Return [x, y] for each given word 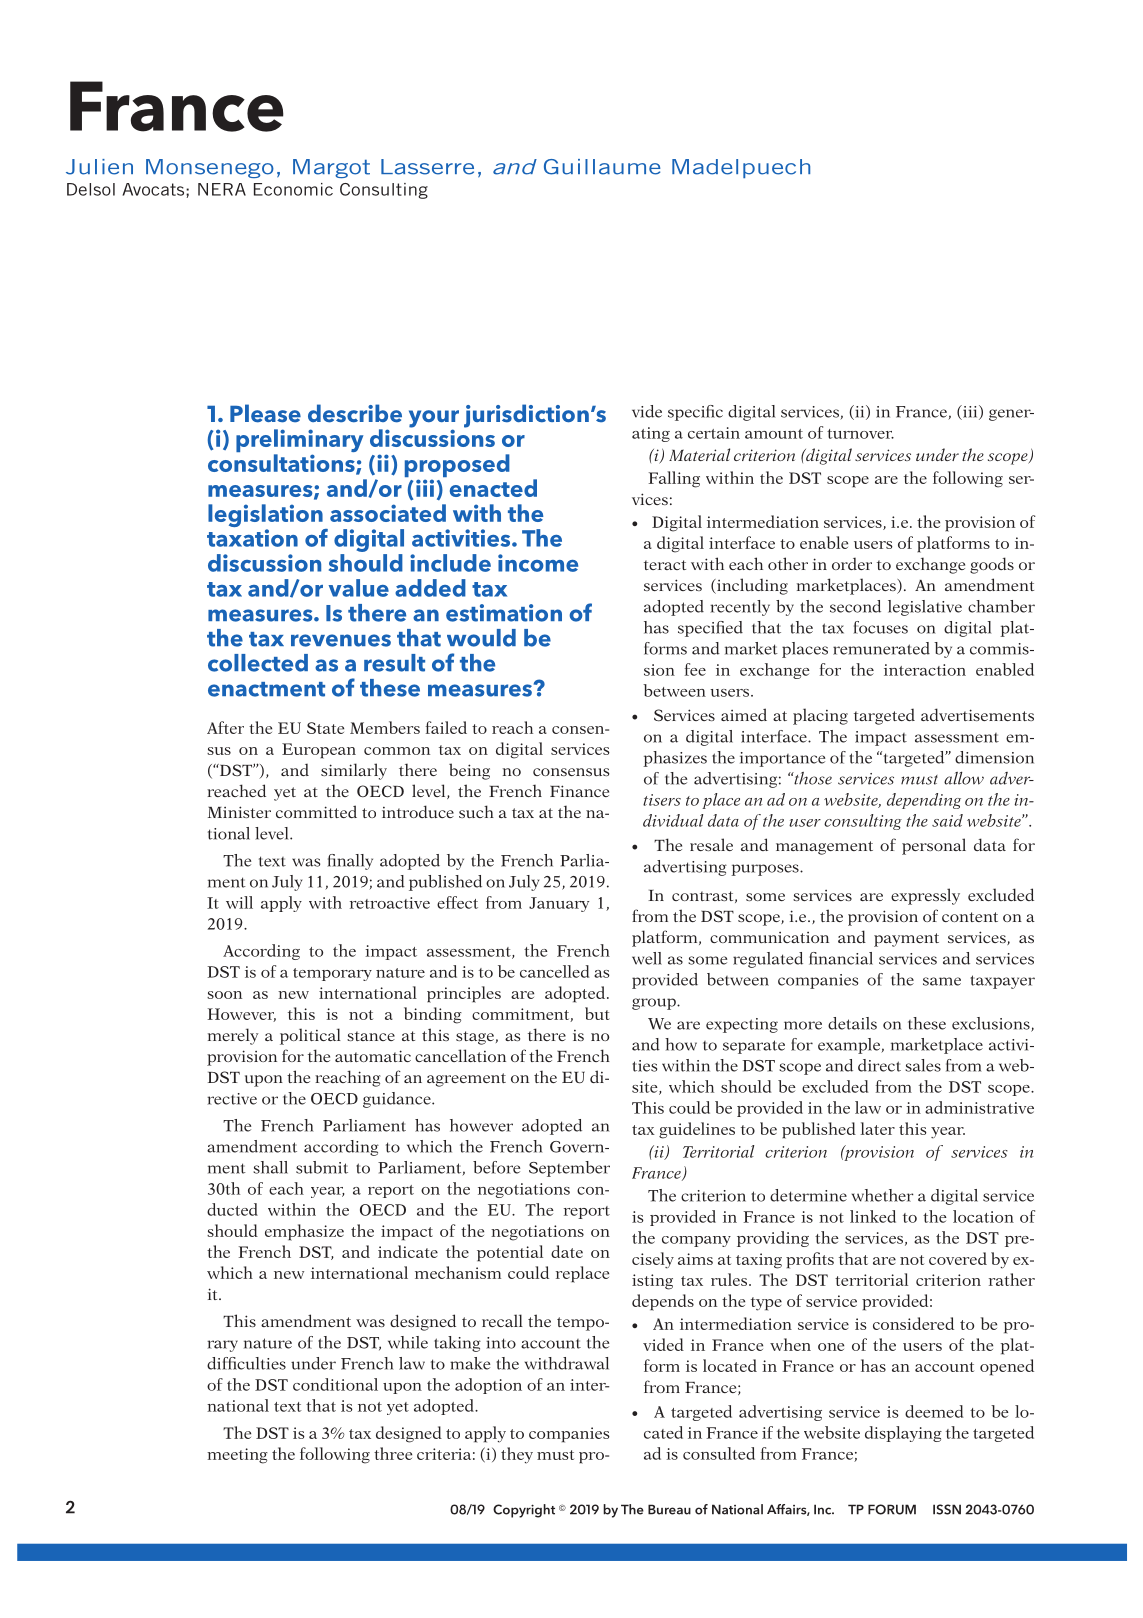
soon [224, 995]
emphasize [304, 1232]
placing [820, 716]
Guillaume [602, 167]
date [567, 1251]
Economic [293, 189]
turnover [860, 434]
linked [873, 1216]
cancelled [554, 971]
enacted [493, 488]
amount [774, 434]
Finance [579, 791]
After [225, 727]
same [942, 981]
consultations [282, 464]
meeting [237, 1456]
